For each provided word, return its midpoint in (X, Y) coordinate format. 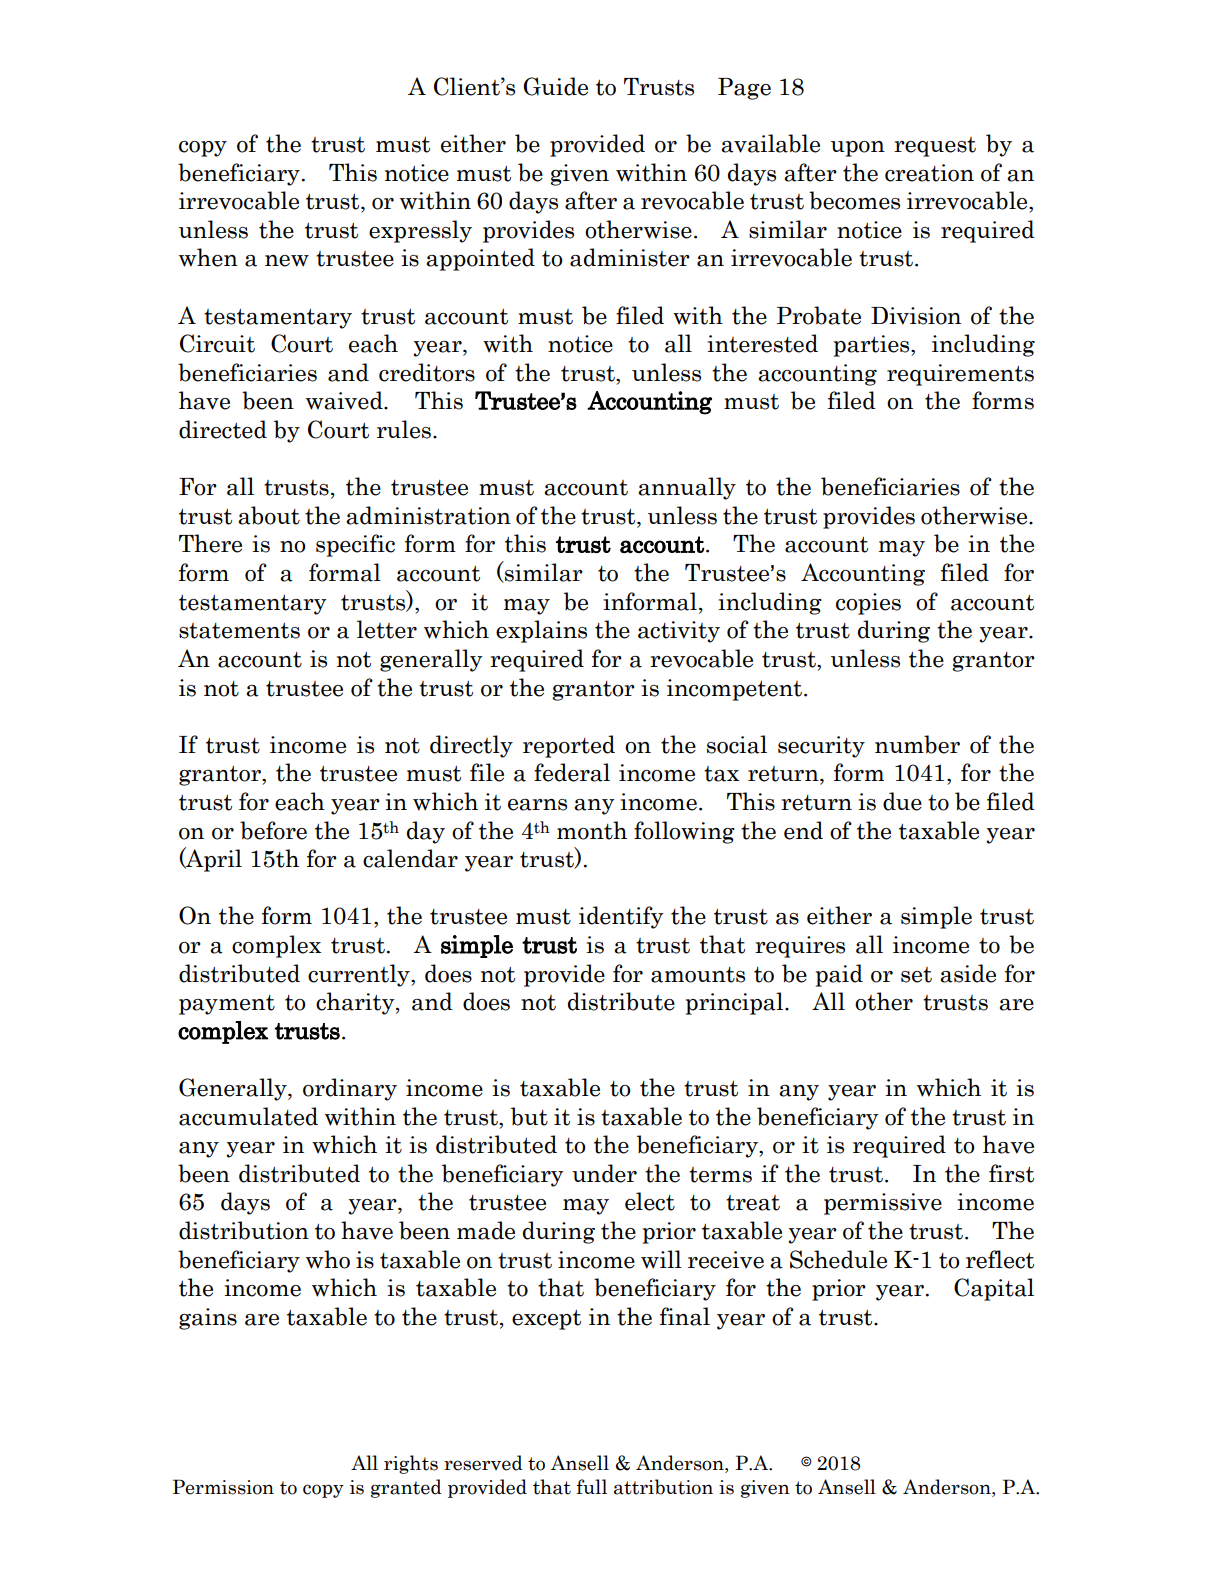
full (591, 1486)
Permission (223, 1487)
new (287, 261)
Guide (555, 86)
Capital (994, 1289)
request (935, 147)
